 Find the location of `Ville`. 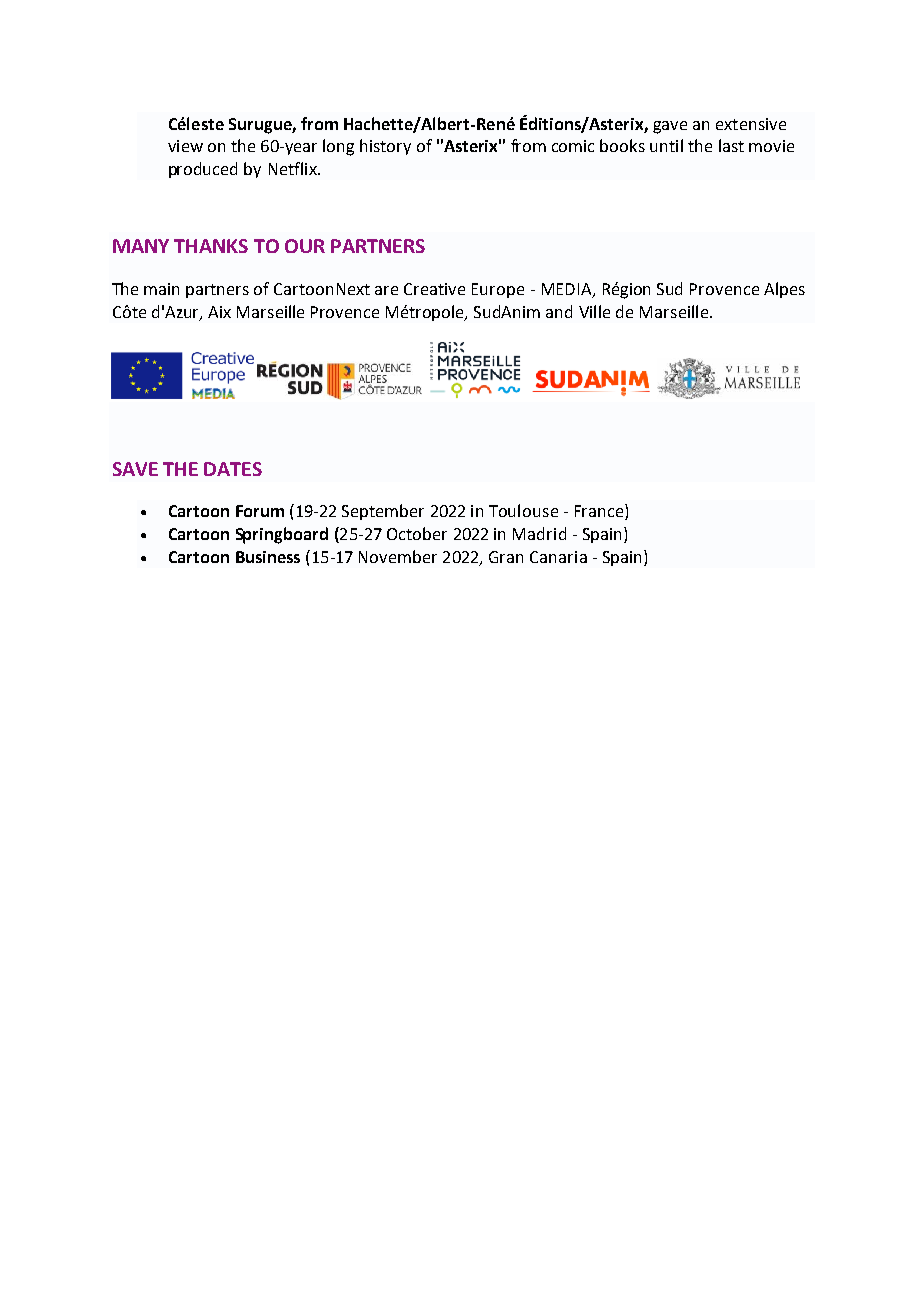

Ville is located at coordinates (594, 311).
